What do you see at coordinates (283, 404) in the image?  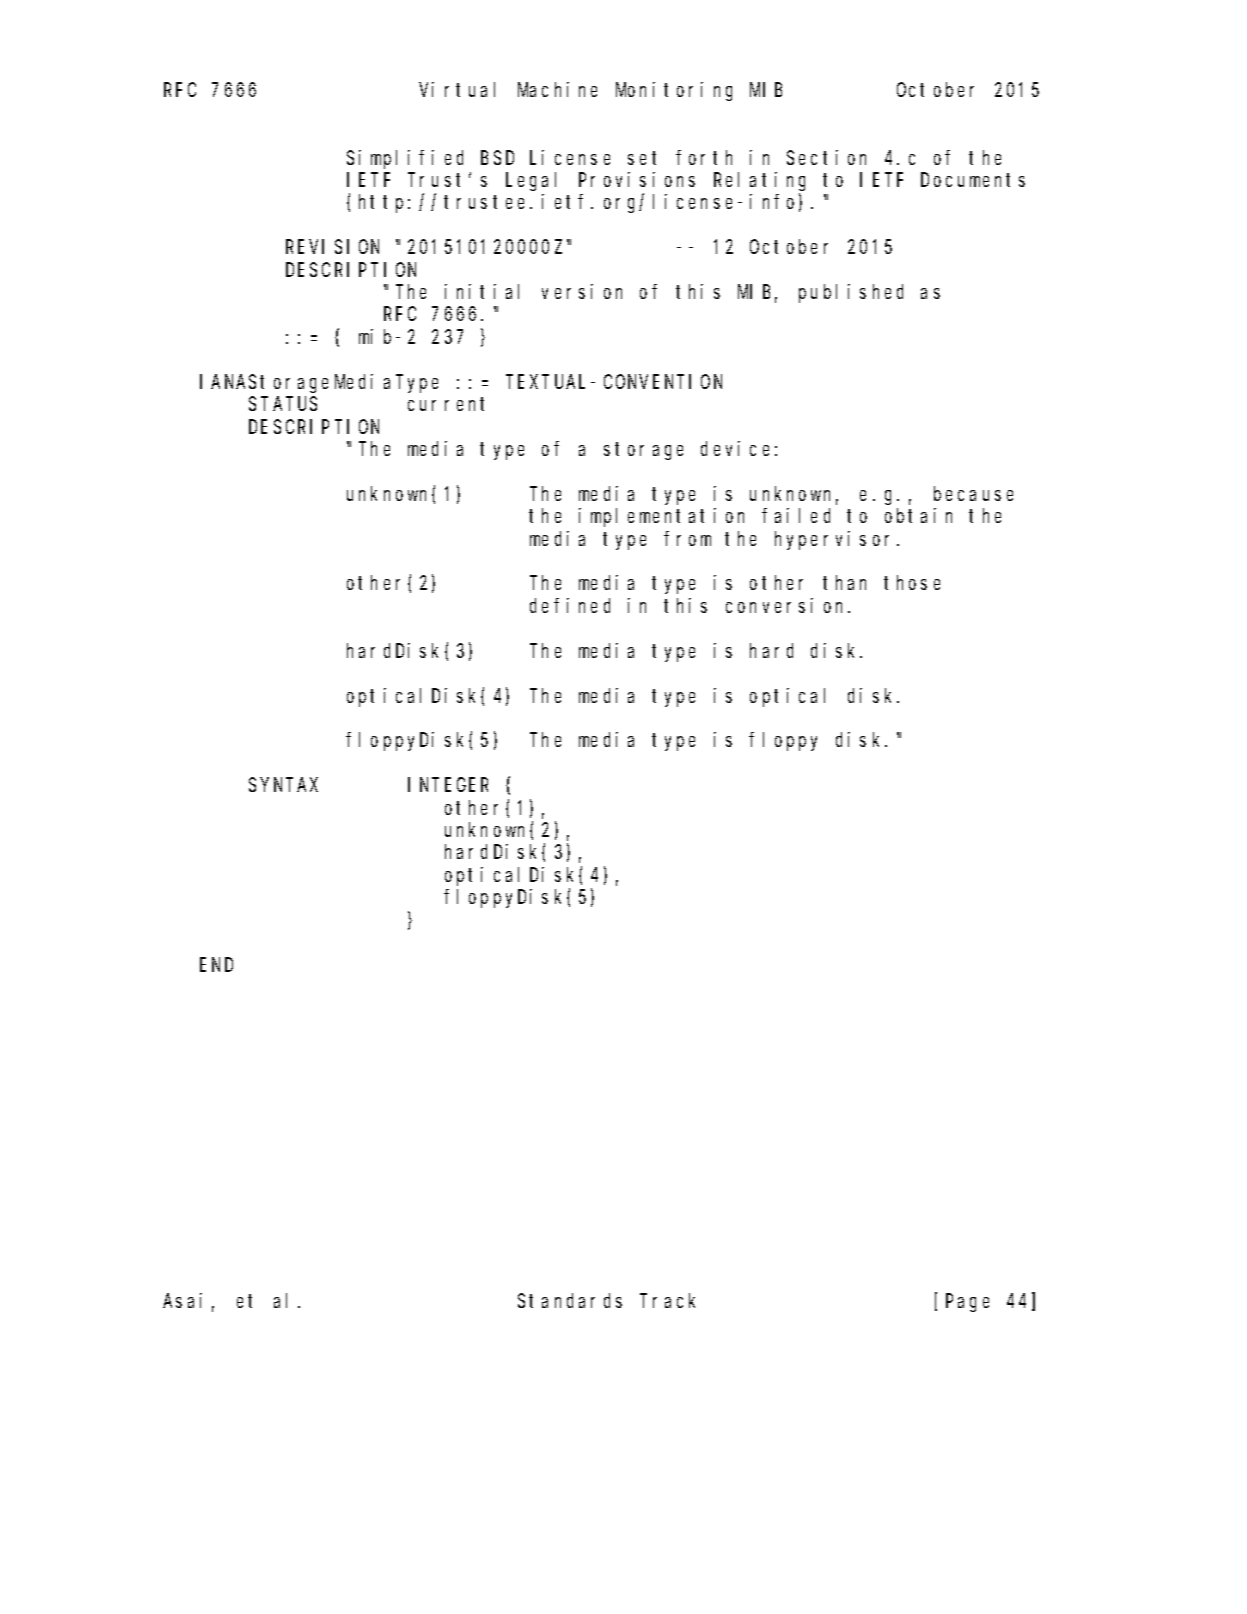 I see `STATUS` at bounding box center [283, 404].
